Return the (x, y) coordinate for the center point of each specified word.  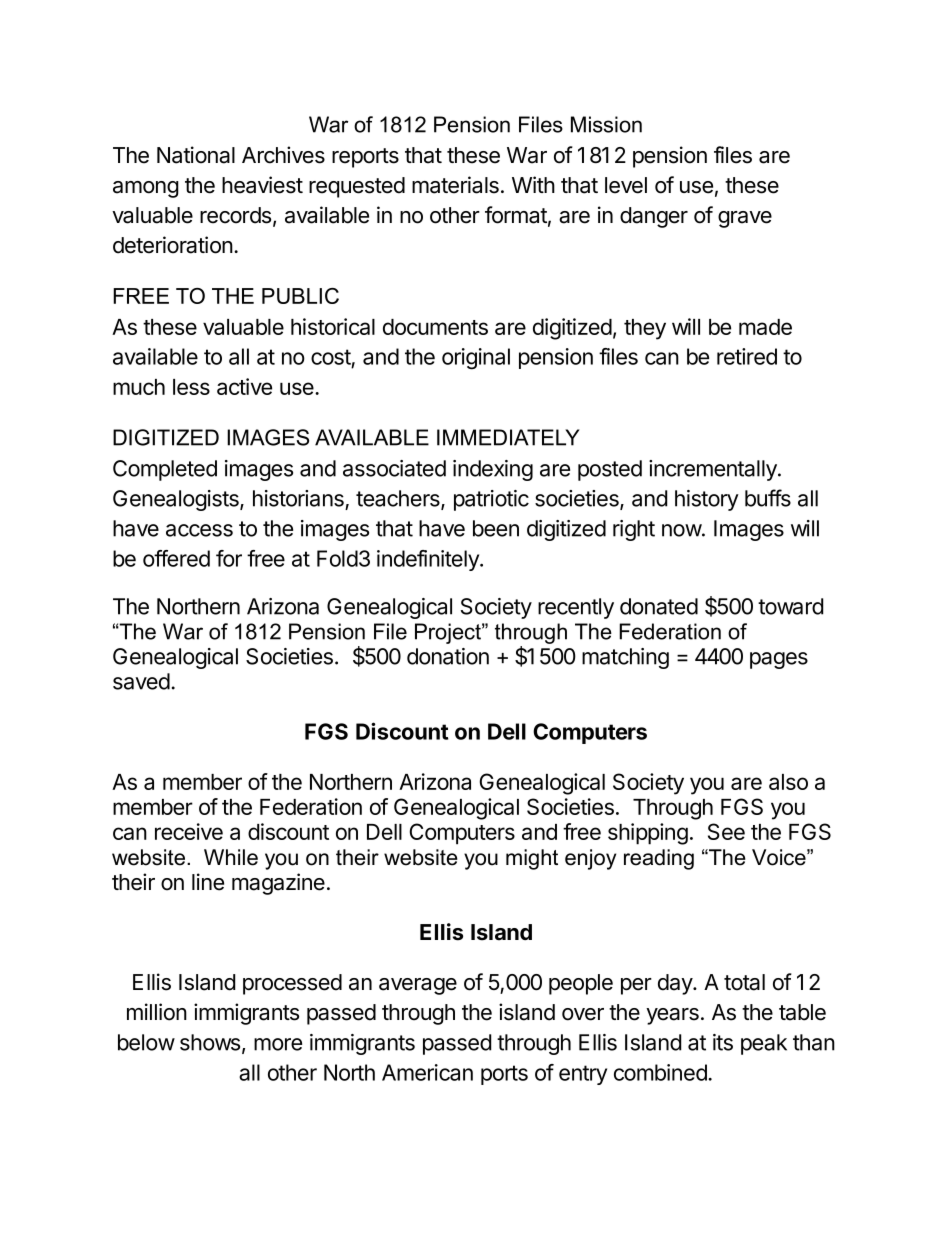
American (427, 1072)
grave (745, 219)
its (723, 1042)
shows (211, 1043)
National (196, 155)
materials (455, 185)
